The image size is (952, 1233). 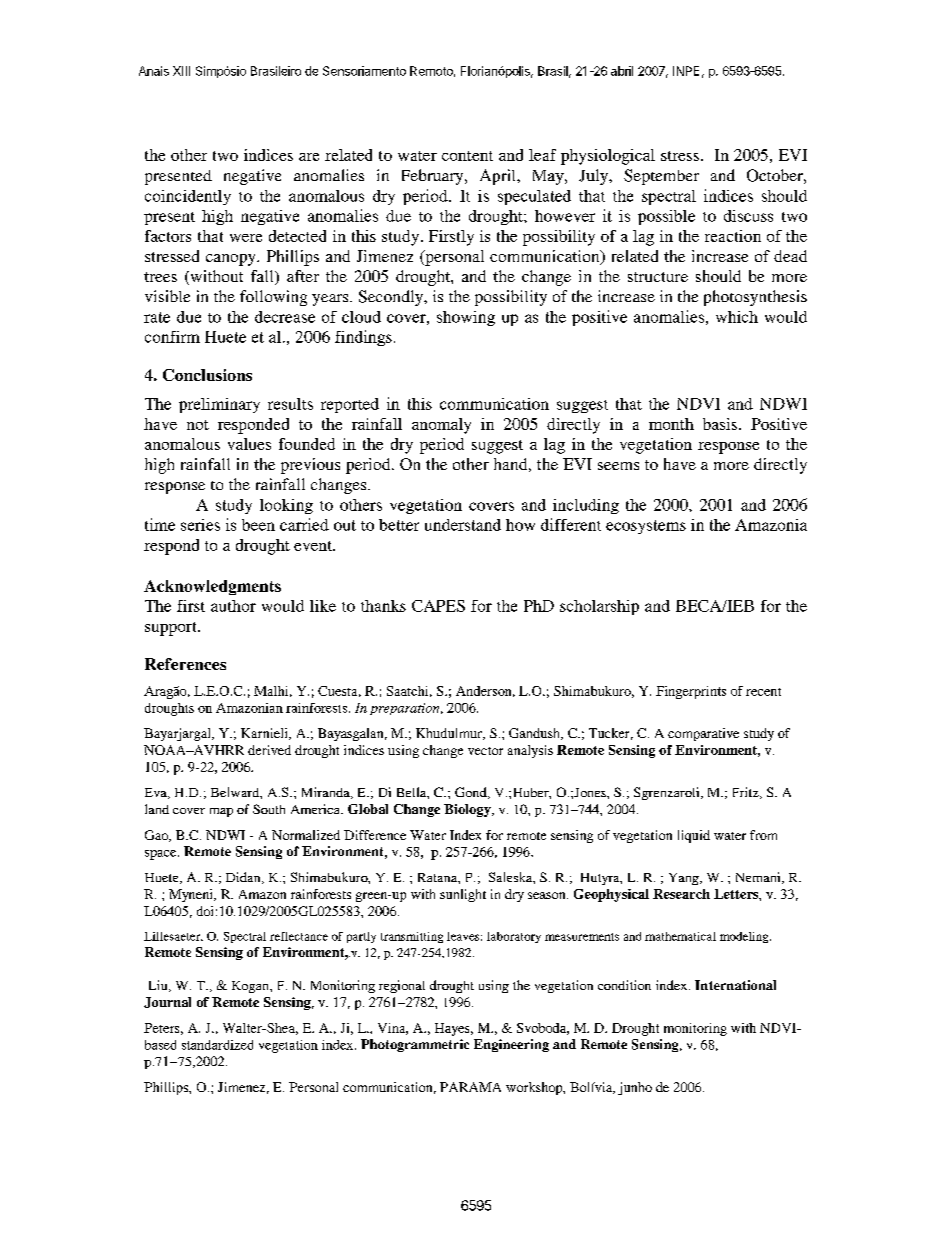 What do you see at coordinates (485, 751) in the screenshot?
I see `vector` at bounding box center [485, 751].
